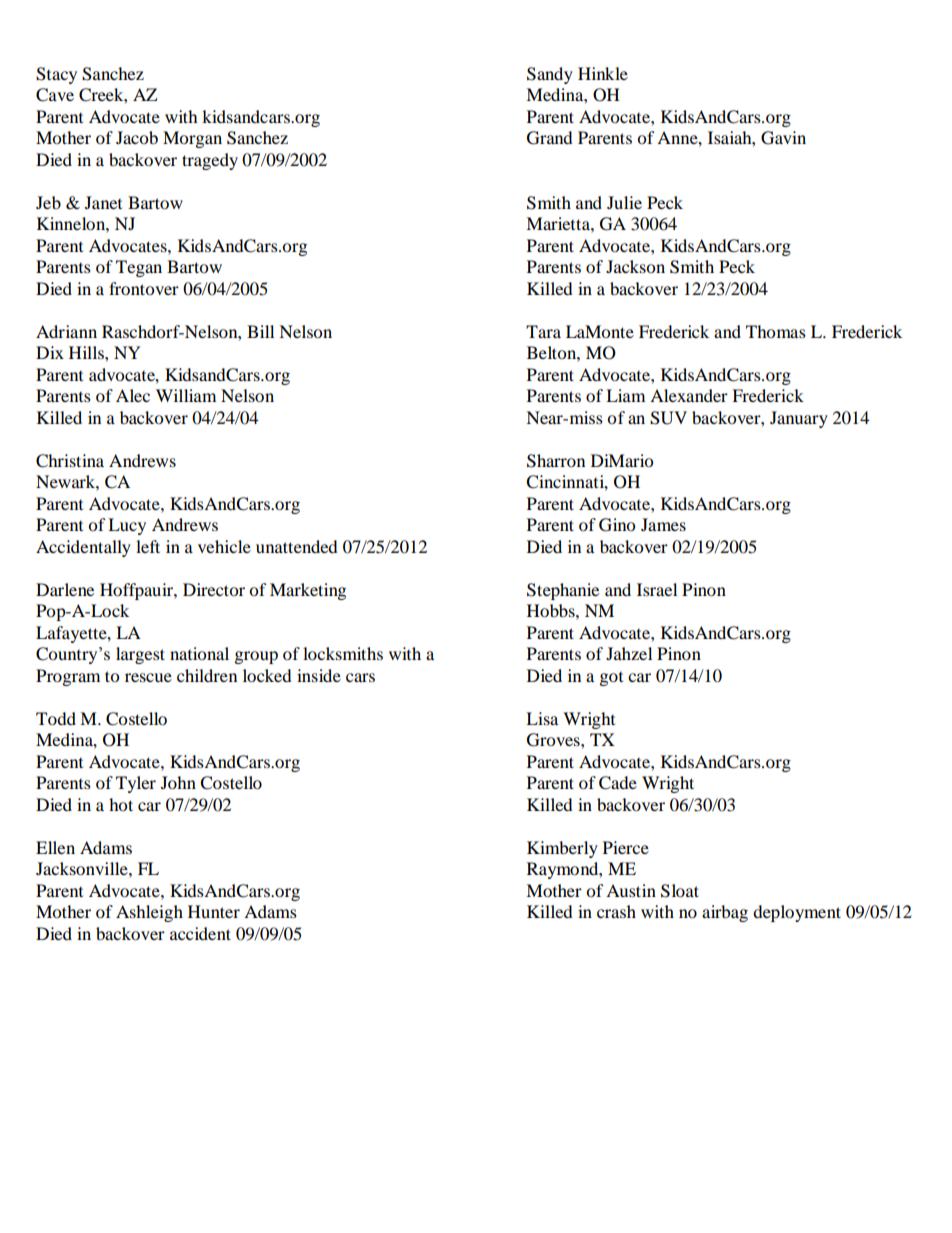 The height and width of the page is (1233, 952). Describe the element at coordinates (149, 913) in the page. I see `Ashleigh` at that location.
